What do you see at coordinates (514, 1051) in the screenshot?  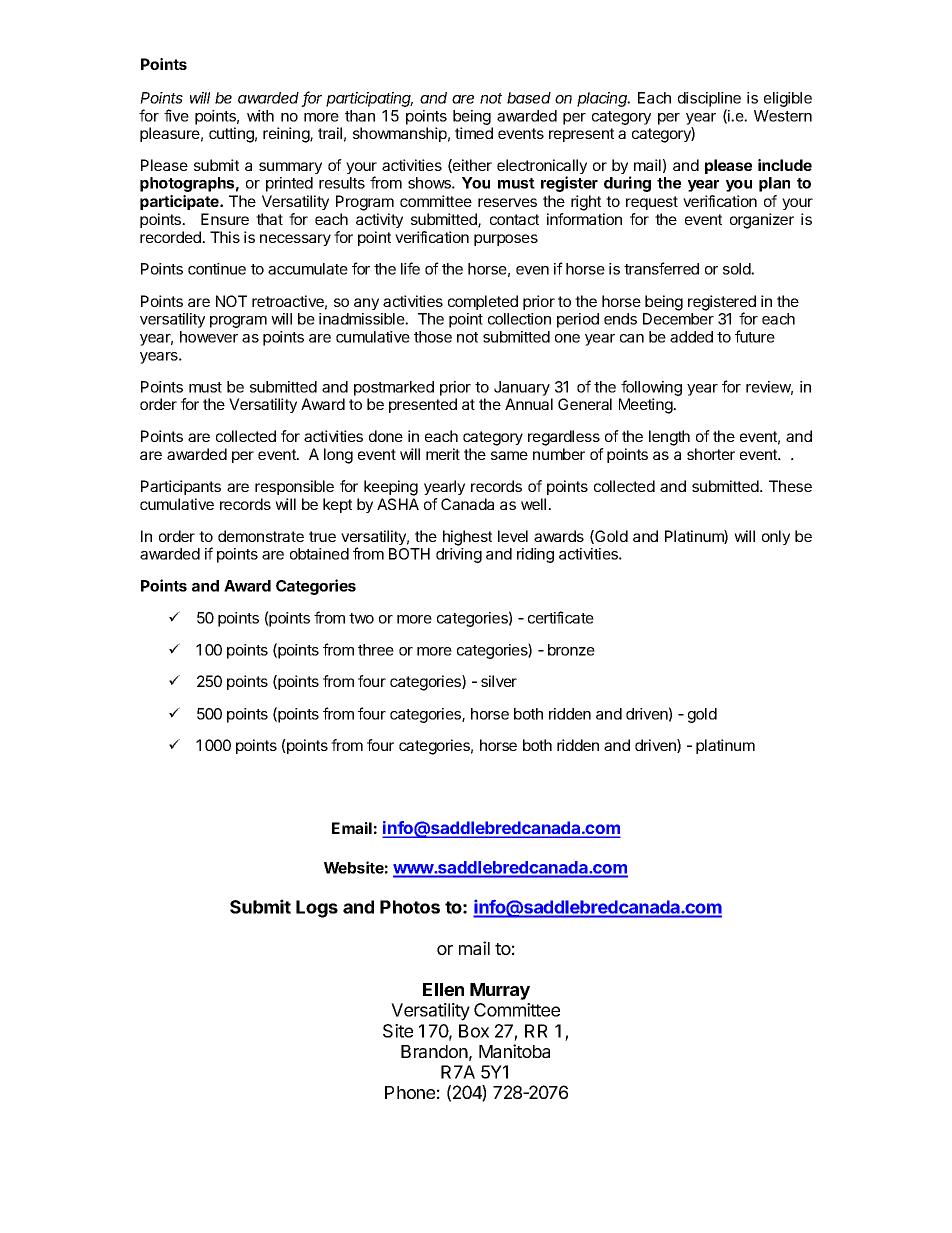 I see `Manitoba` at bounding box center [514, 1051].
